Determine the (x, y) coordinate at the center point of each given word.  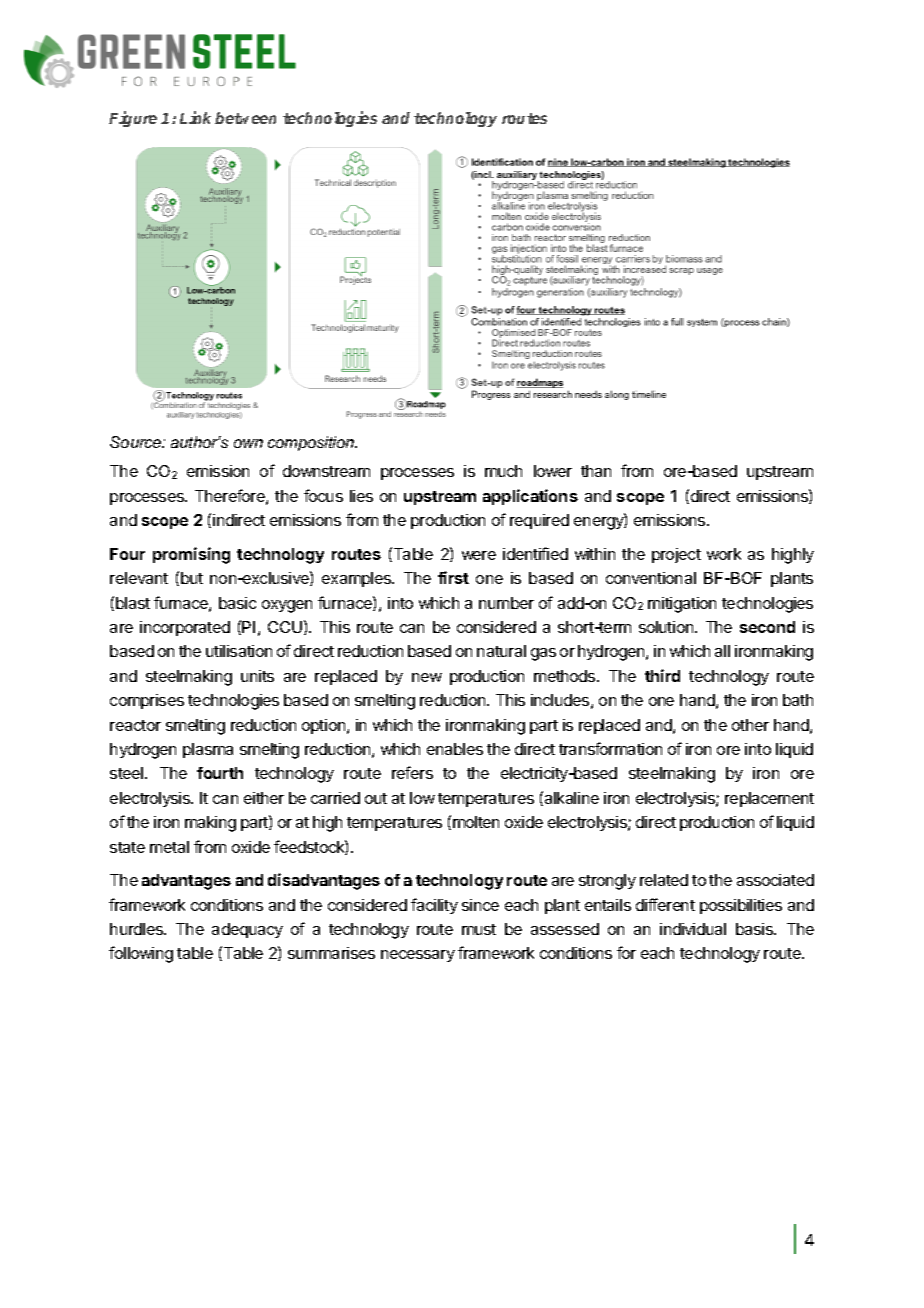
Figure (133, 119)
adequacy (247, 930)
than (596, 471)
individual (693, 929)
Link (195, 117)
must (479, 929)
